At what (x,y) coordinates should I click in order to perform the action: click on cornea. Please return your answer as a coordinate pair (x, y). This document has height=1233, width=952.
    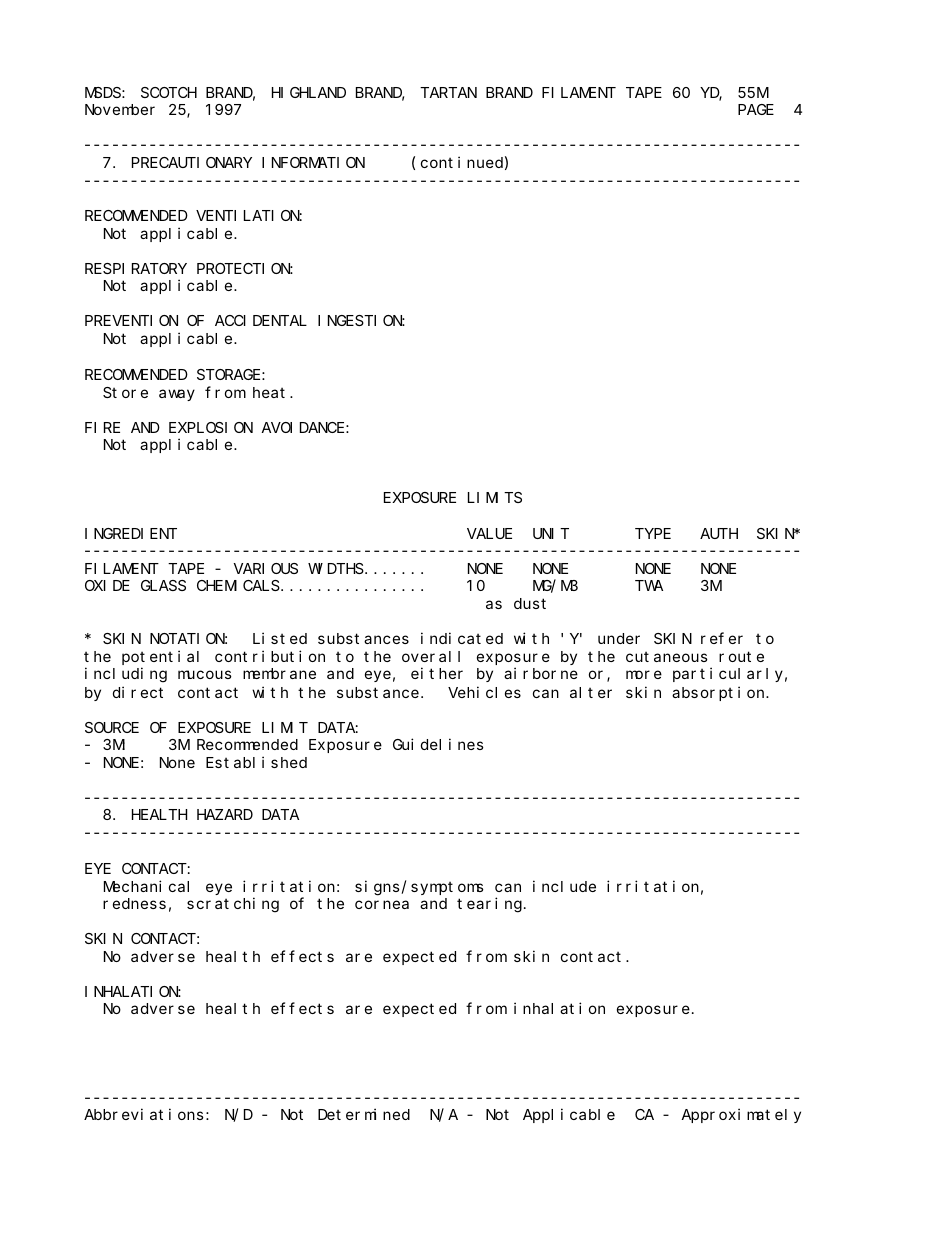
    Looking at the image, I should click on (382, 904).
